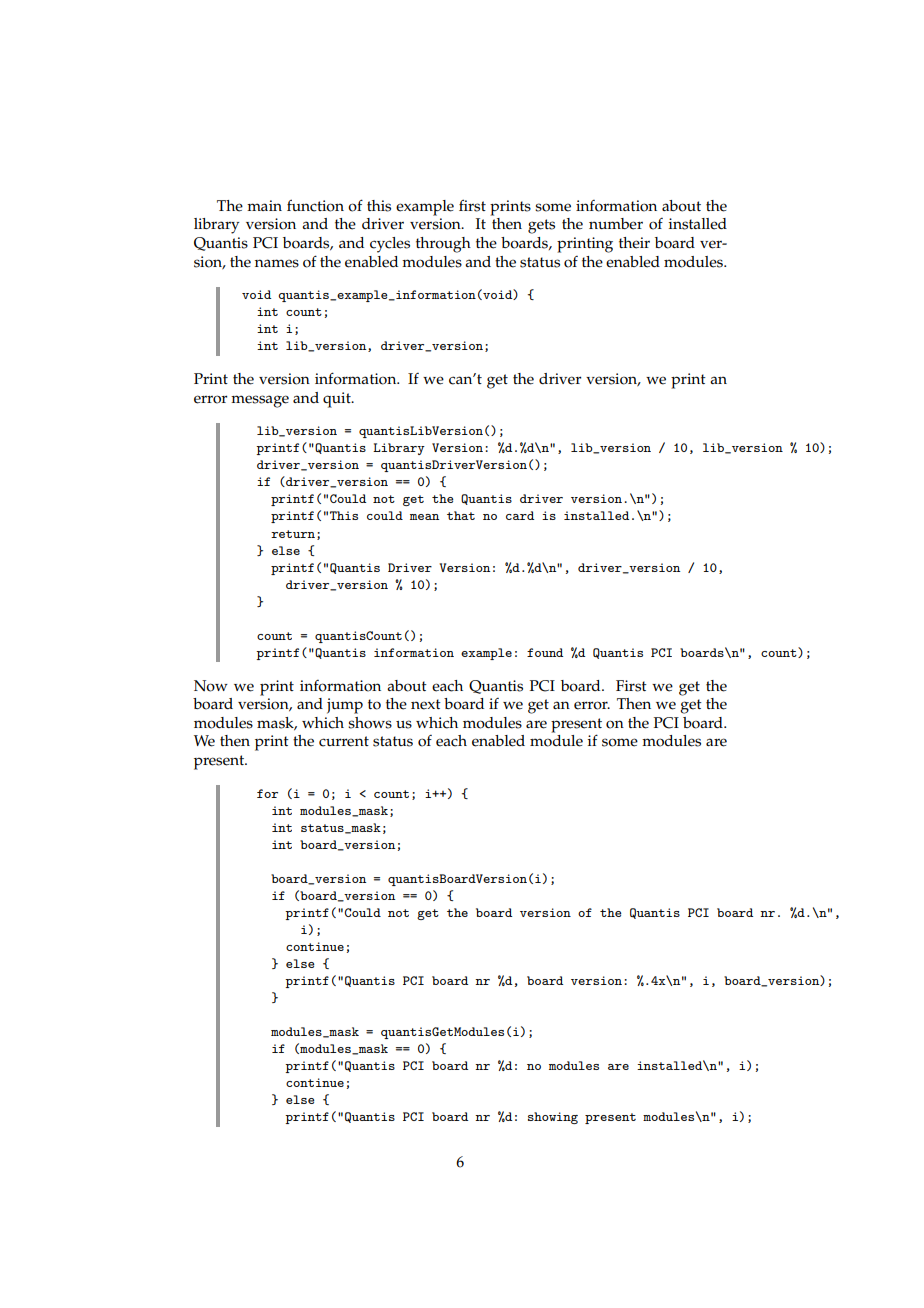  What do you see at coordinates (553, 1118) in the screenshot?
I see `showing` at bounding box center [553, 1118].
